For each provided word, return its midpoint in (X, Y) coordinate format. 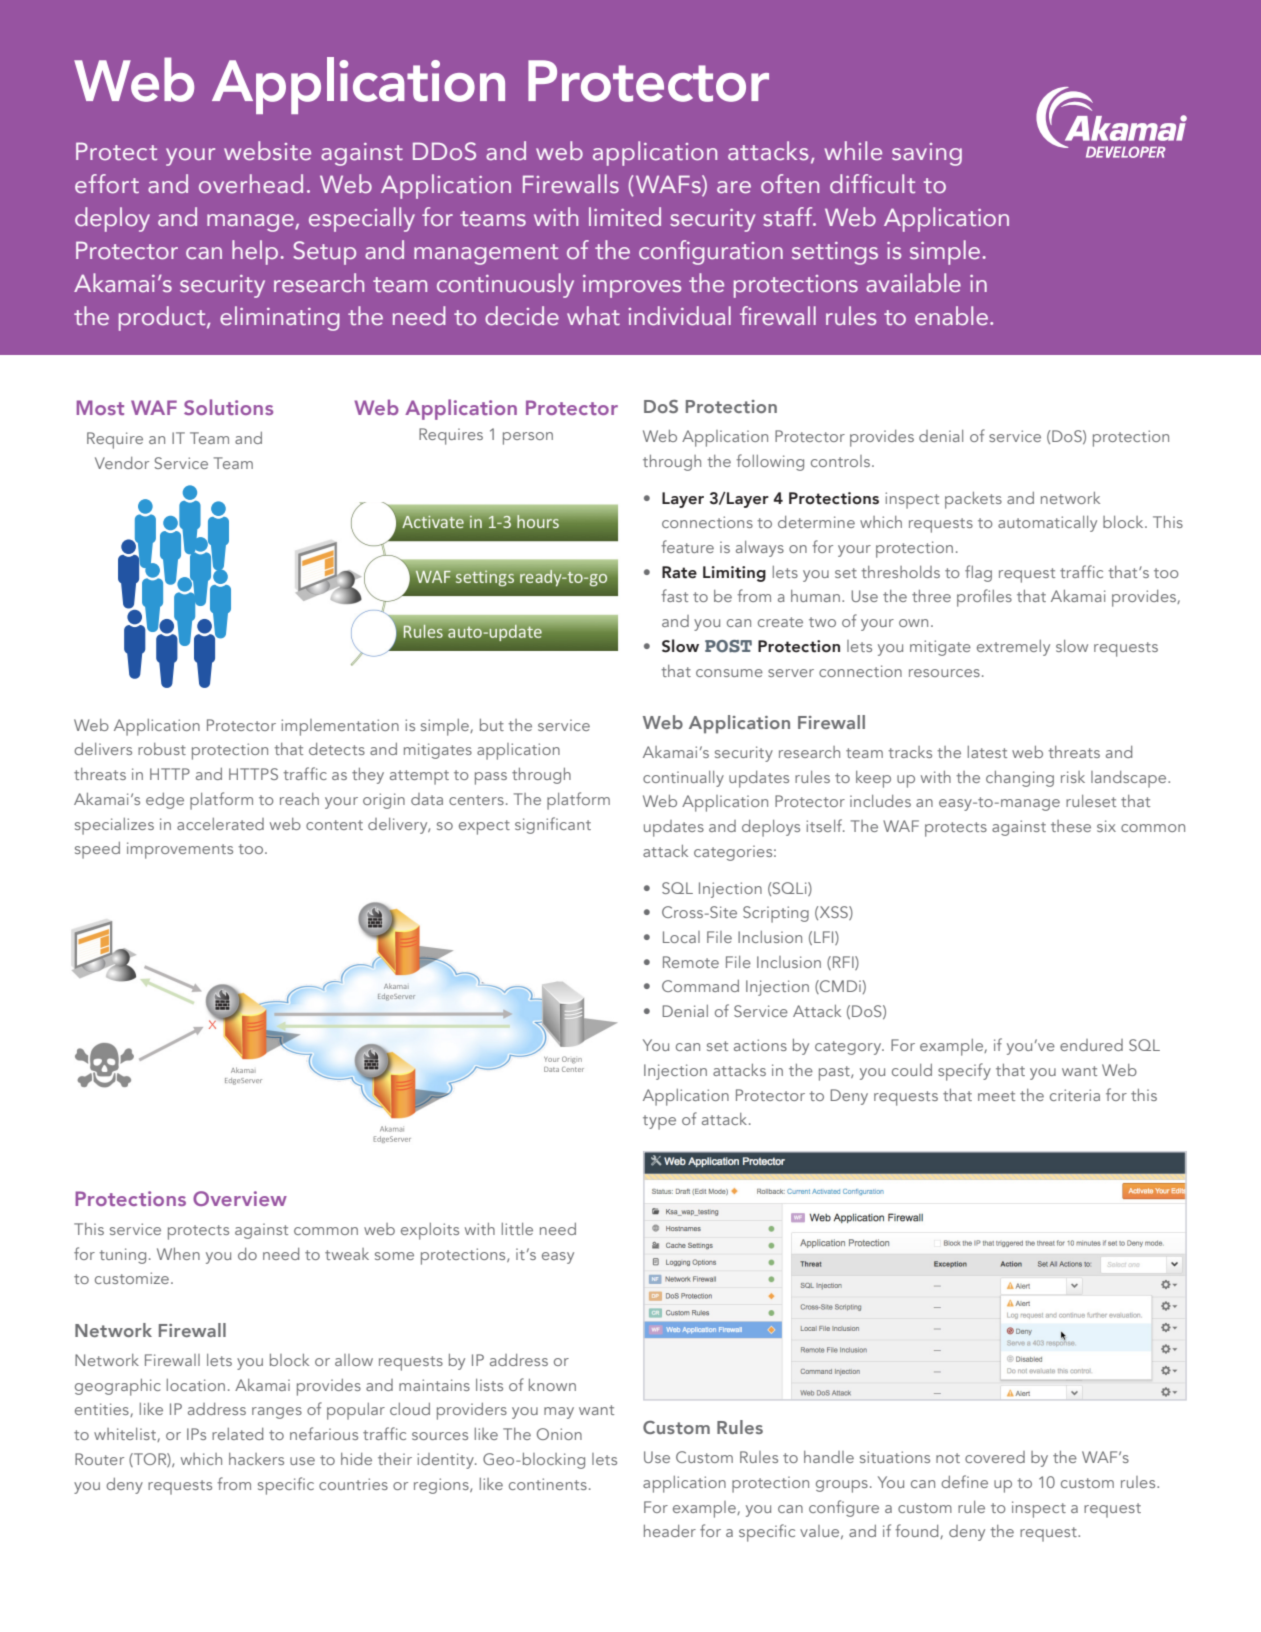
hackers (256, 1459)
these (1071, 826)
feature (687, 546)
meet (996, 1096)
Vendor (122, 463)
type (659, 1122)
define (964, 1481)
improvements (180, 850)
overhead (251, 184)
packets (973, 500)
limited (625, 217)
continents (548, 1484)
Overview (240, 1198)
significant (553, 825)
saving (927, 154)
